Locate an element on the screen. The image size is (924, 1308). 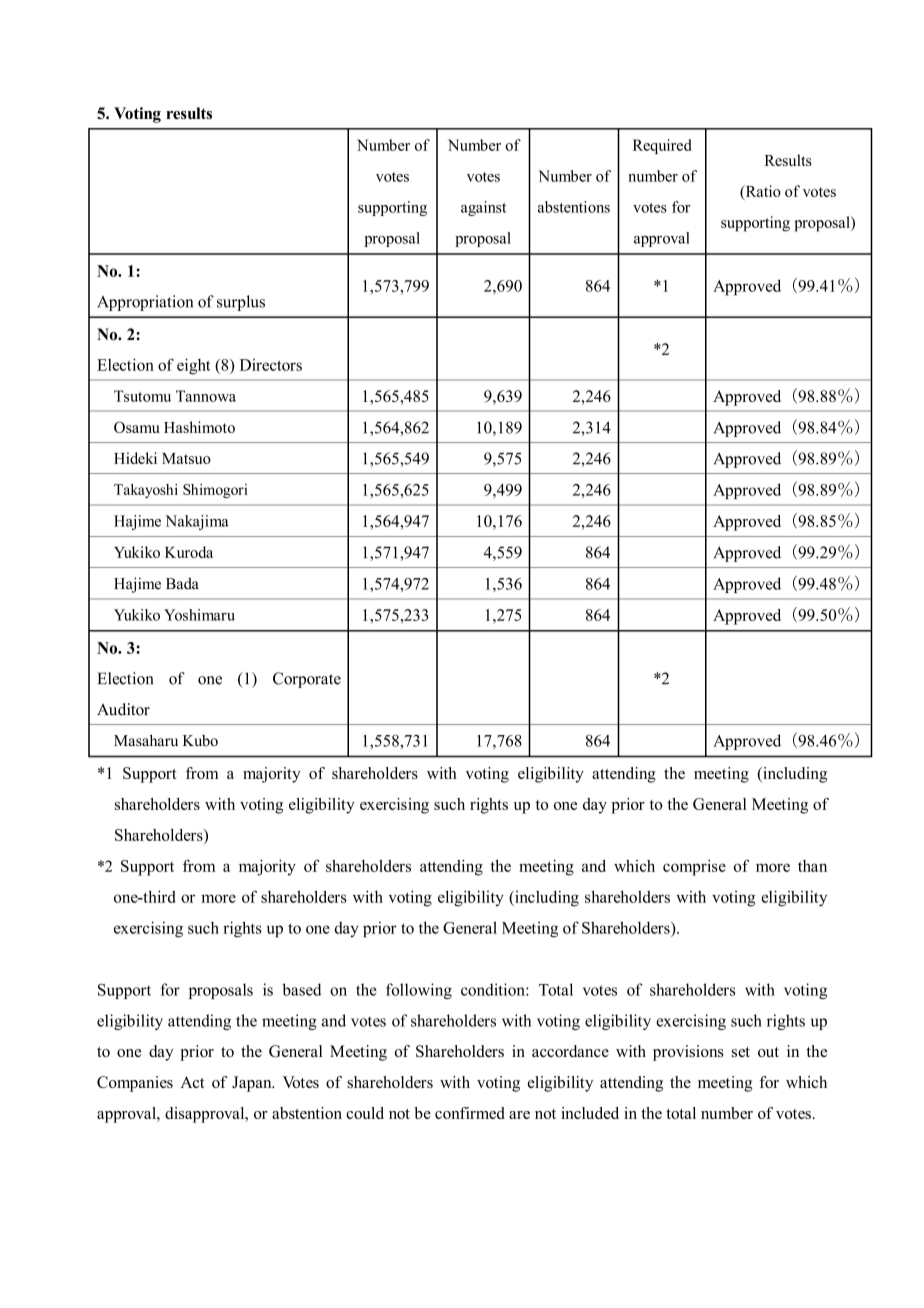
eight is located at coordinates (194, 366).
